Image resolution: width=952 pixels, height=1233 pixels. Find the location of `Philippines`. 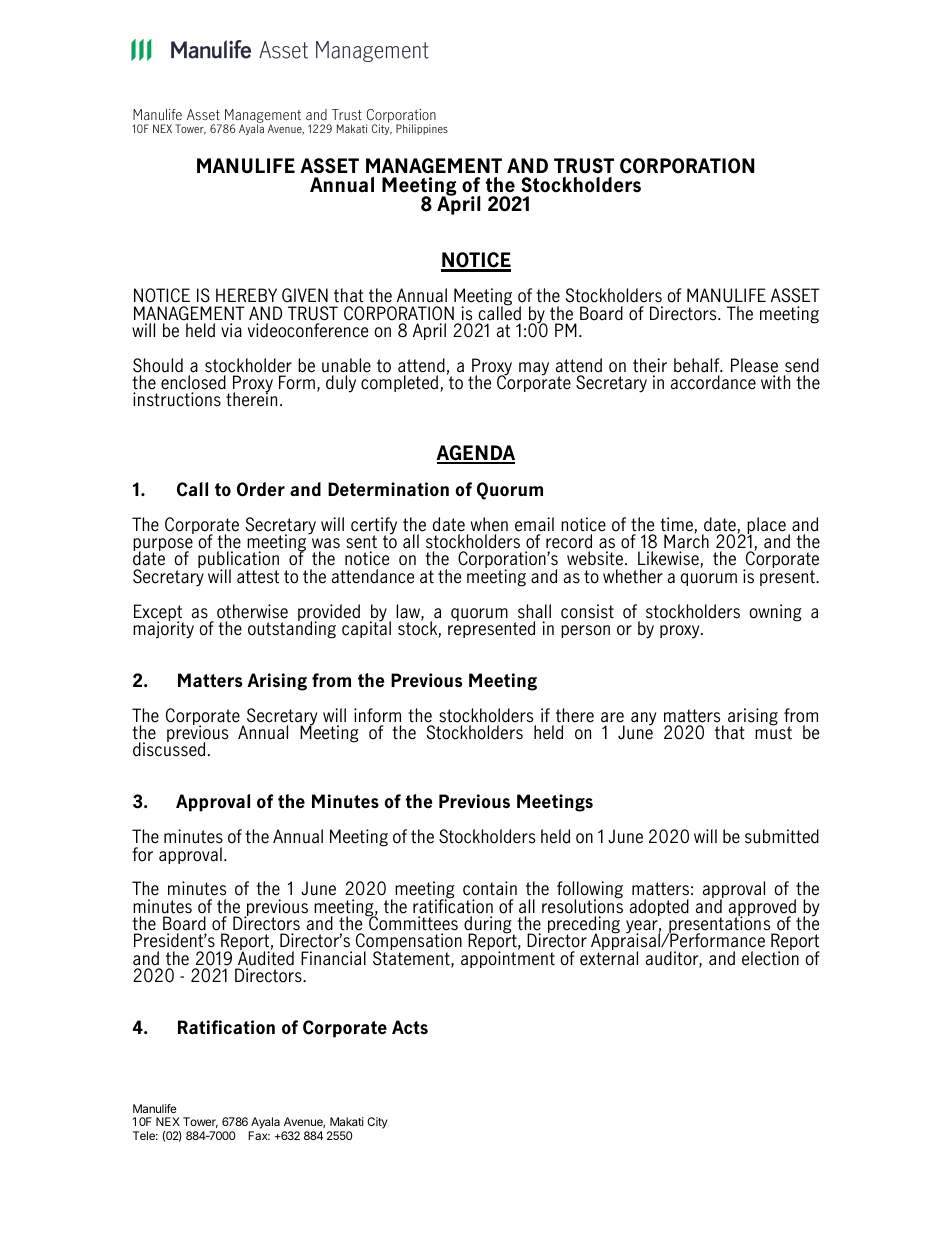

Philippines is located at coordinates (422, 129).
